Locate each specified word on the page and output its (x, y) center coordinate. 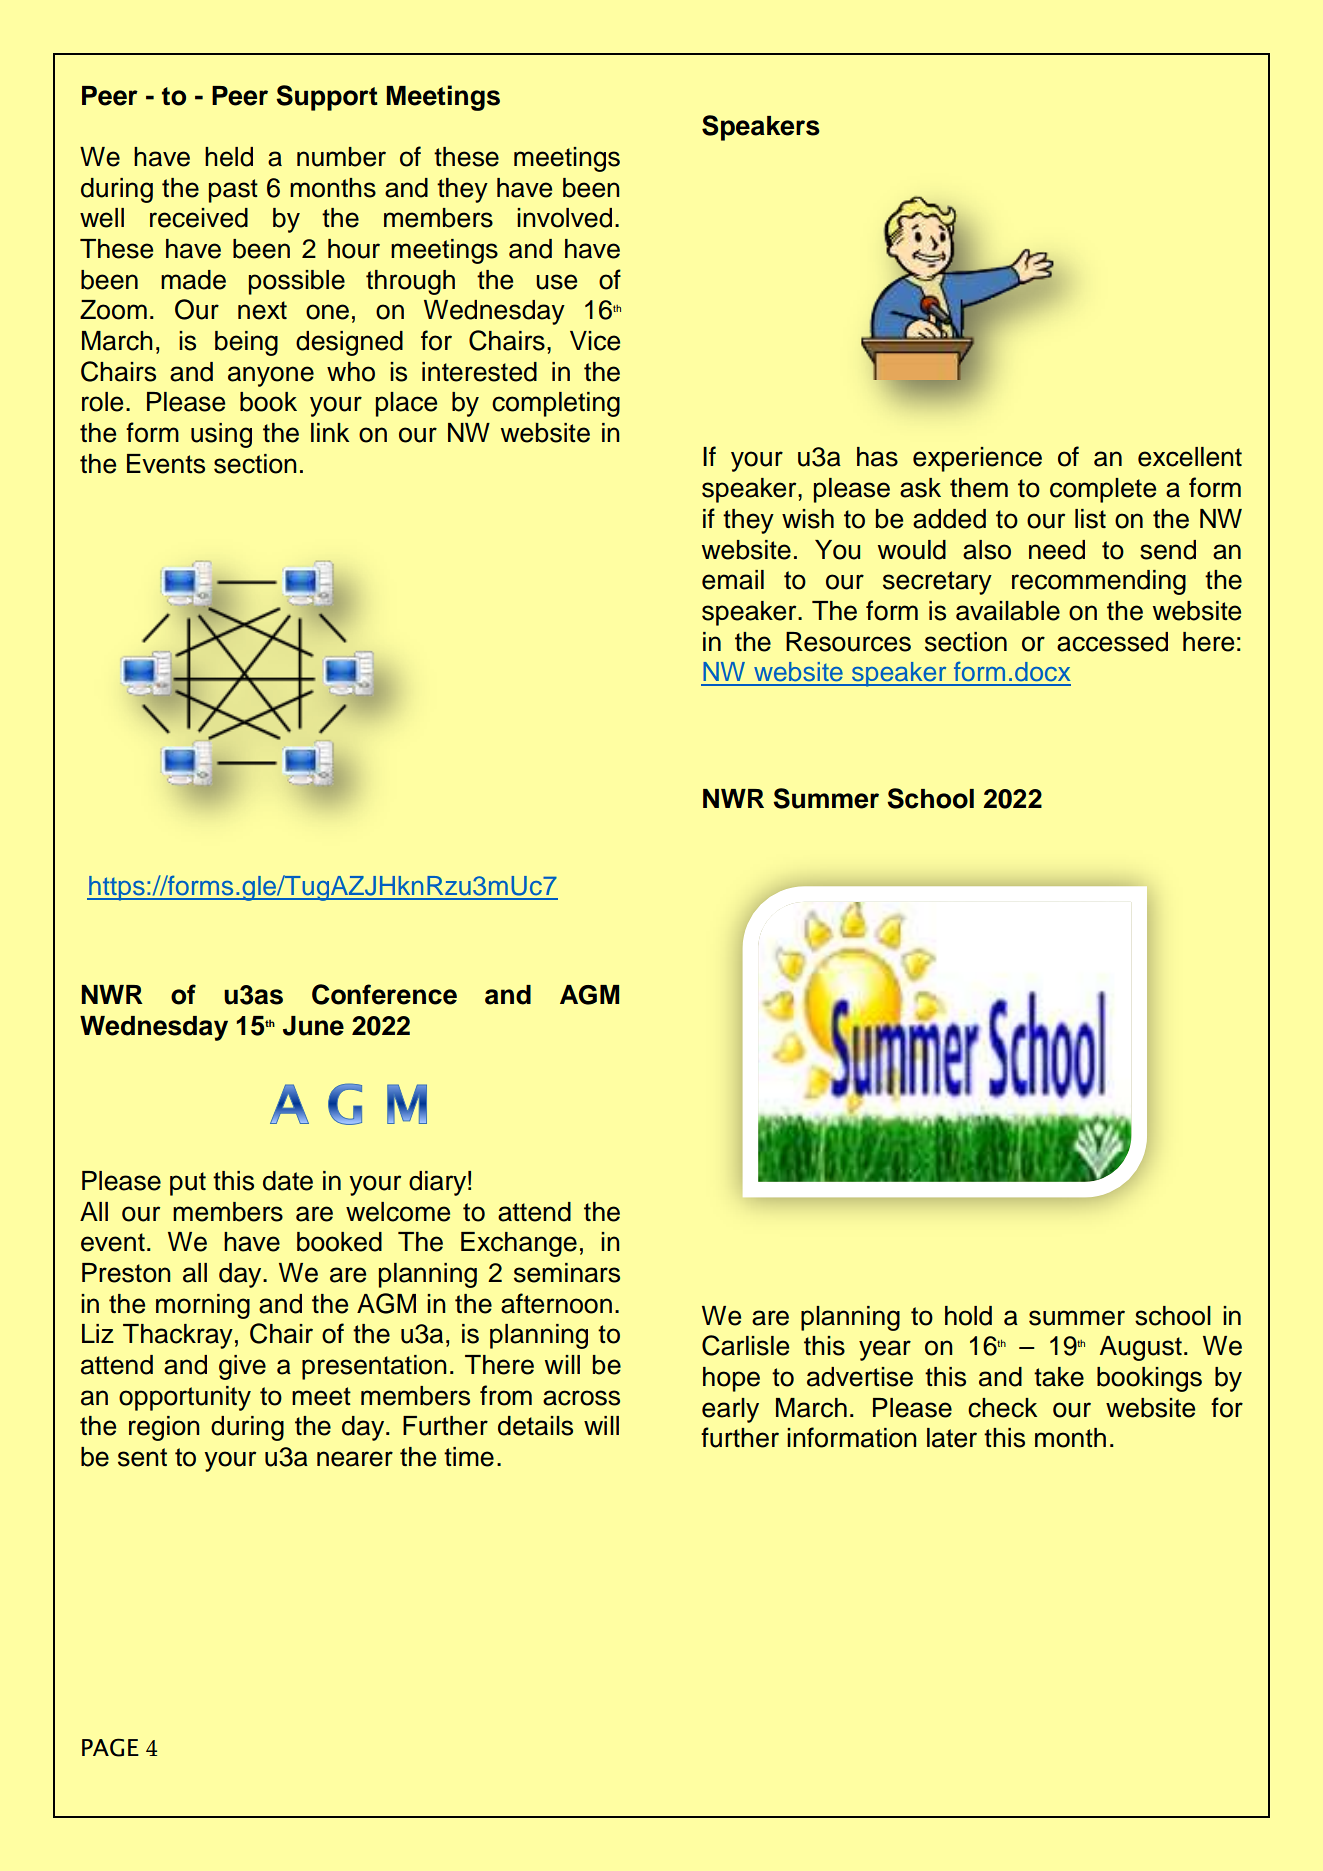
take (1059, 1377)
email (733, 580)
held (229, 157)
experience (977, 459)
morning (203, 1306)
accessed (1112, 642)
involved (564, 218)
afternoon (556, 1303)
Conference (384, 994)
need (1057, 550)
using (221, 435)
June (313, 1026)
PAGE (110, 1747)
